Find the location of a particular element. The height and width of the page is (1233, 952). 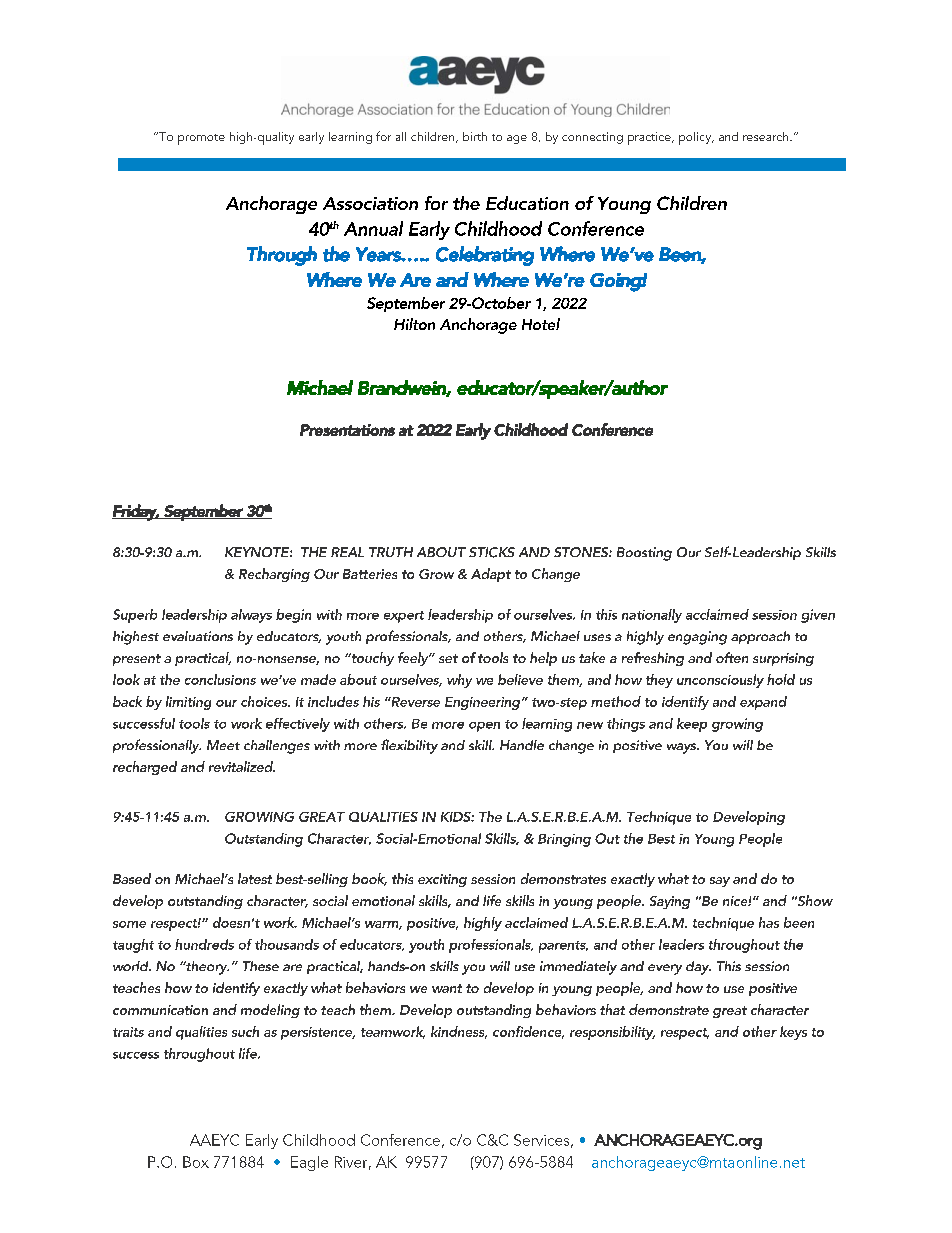

keys is located at coordinates (793, 1033).
